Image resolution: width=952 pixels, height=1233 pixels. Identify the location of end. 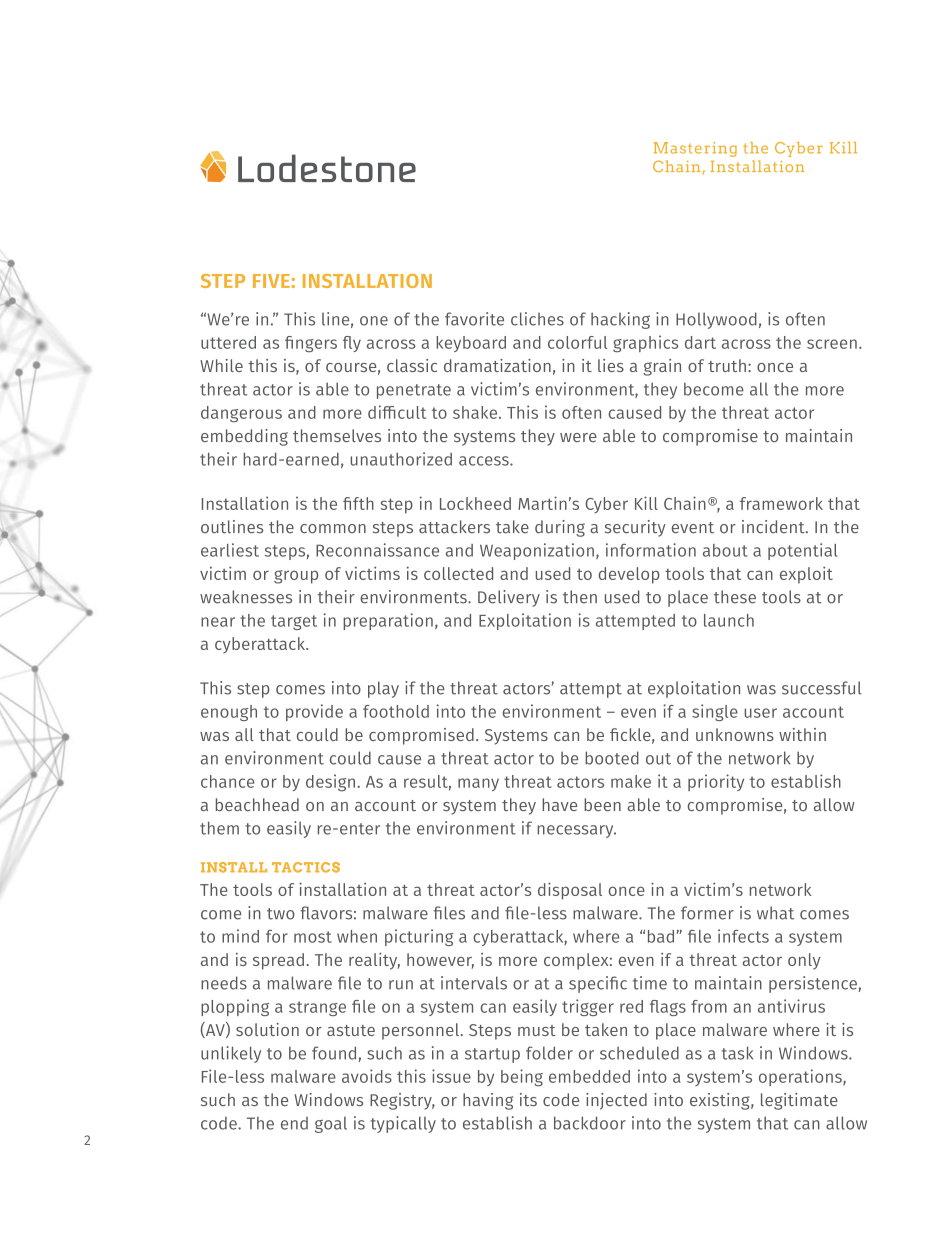
(294, 1123).
